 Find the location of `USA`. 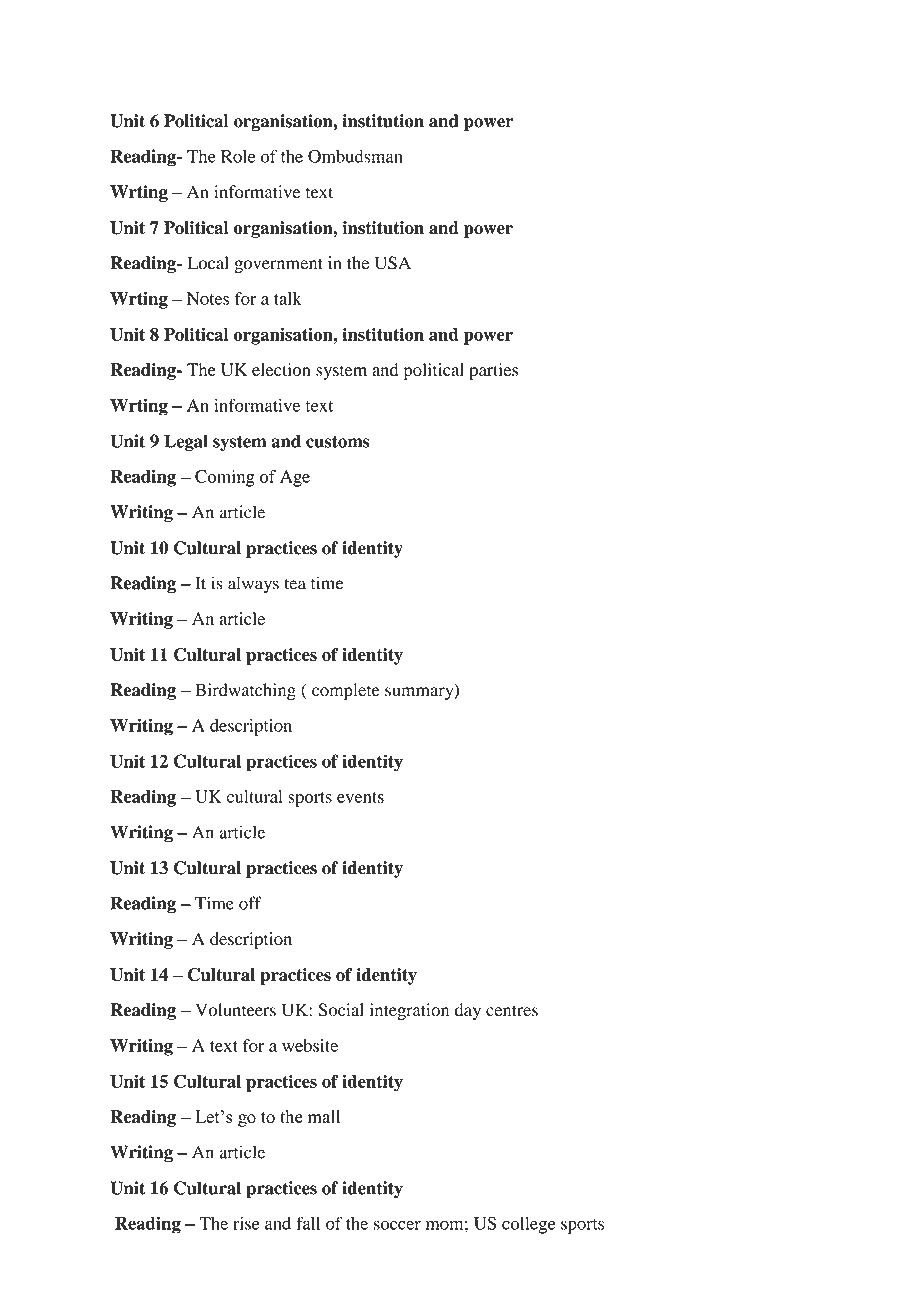

USA is located at coordinates (393, 263).
